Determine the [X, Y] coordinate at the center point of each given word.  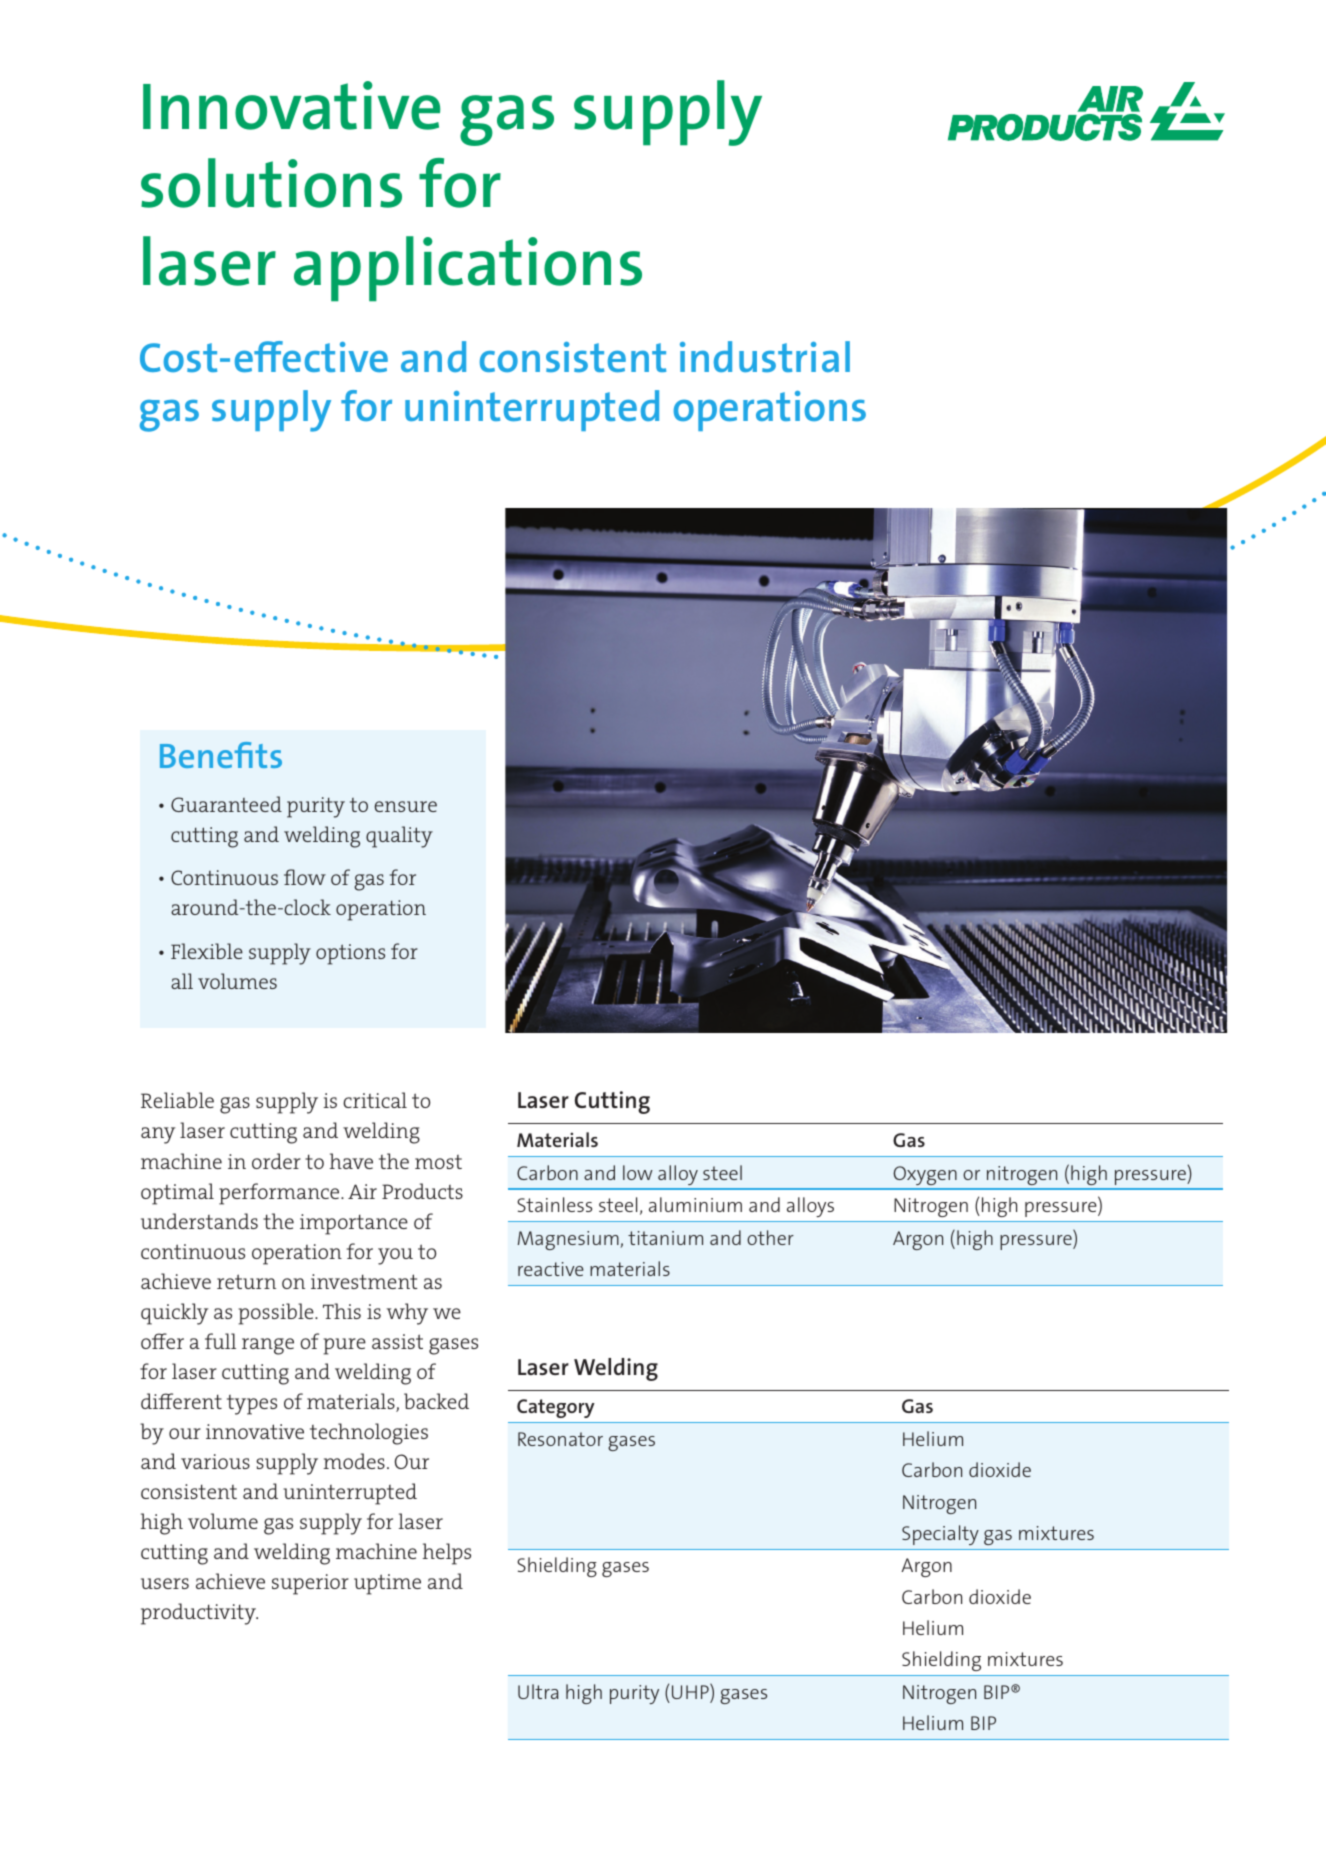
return [246, 1281]
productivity [199, 1614]
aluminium [695, 1204]
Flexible [207, 951]
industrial [765, 356]
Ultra [538, 1691]
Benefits [221, 755]
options [350, 954]
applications [468, 269]
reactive [551, 1269]
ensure [405, 806]
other [770, 1237]
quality [399, 837]
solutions [271, 183]
